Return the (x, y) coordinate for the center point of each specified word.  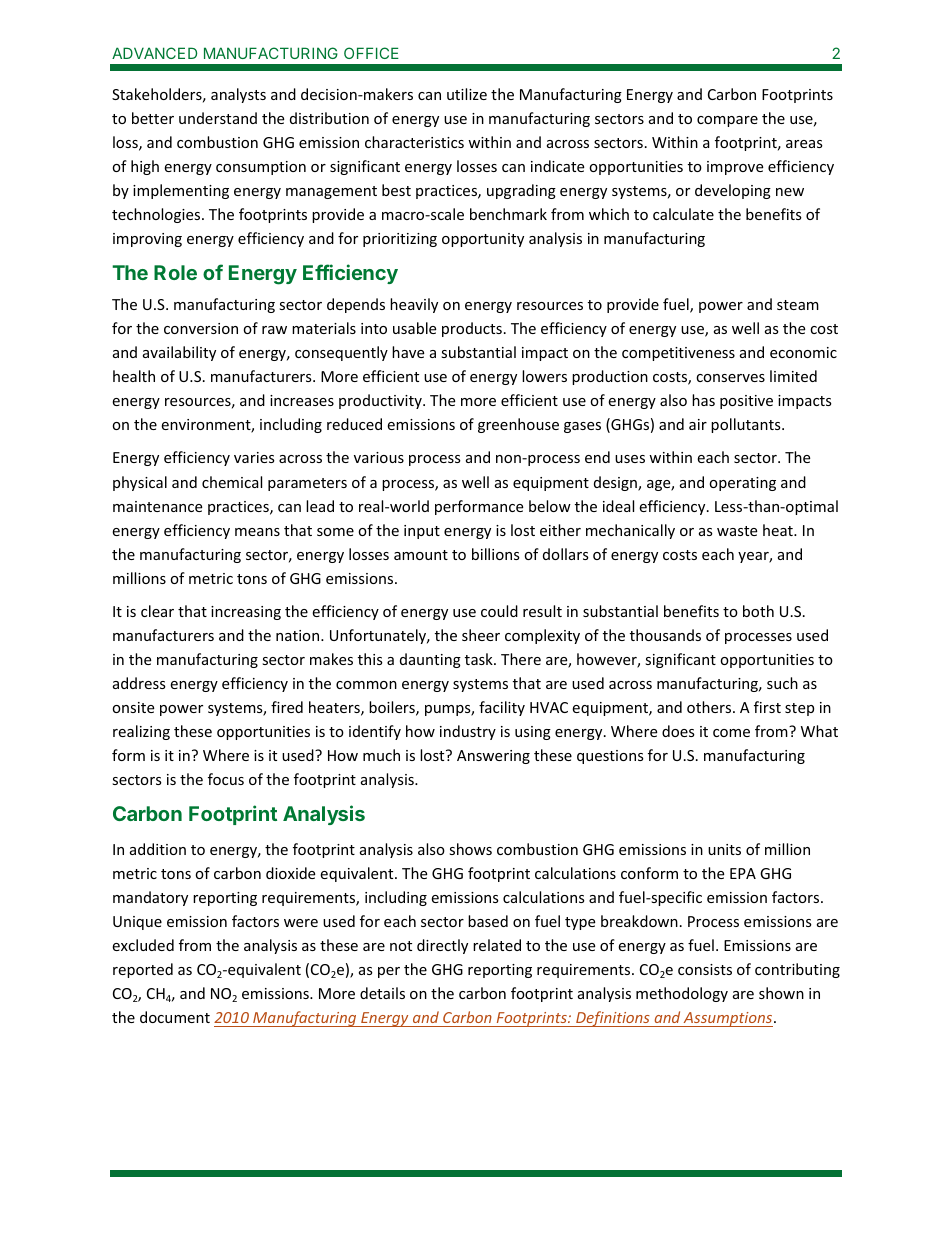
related (497, 945)
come (731, 733)
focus (226, 779)
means (257, 532)
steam (798, 305)
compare (727, 121)
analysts (238, 95)
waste (737, 531)
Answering (493, 757)
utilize (467, 94)
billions (496, 554)
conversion (201, 328)
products (472, 329)
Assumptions (728, 1019)
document (175, 1017)
